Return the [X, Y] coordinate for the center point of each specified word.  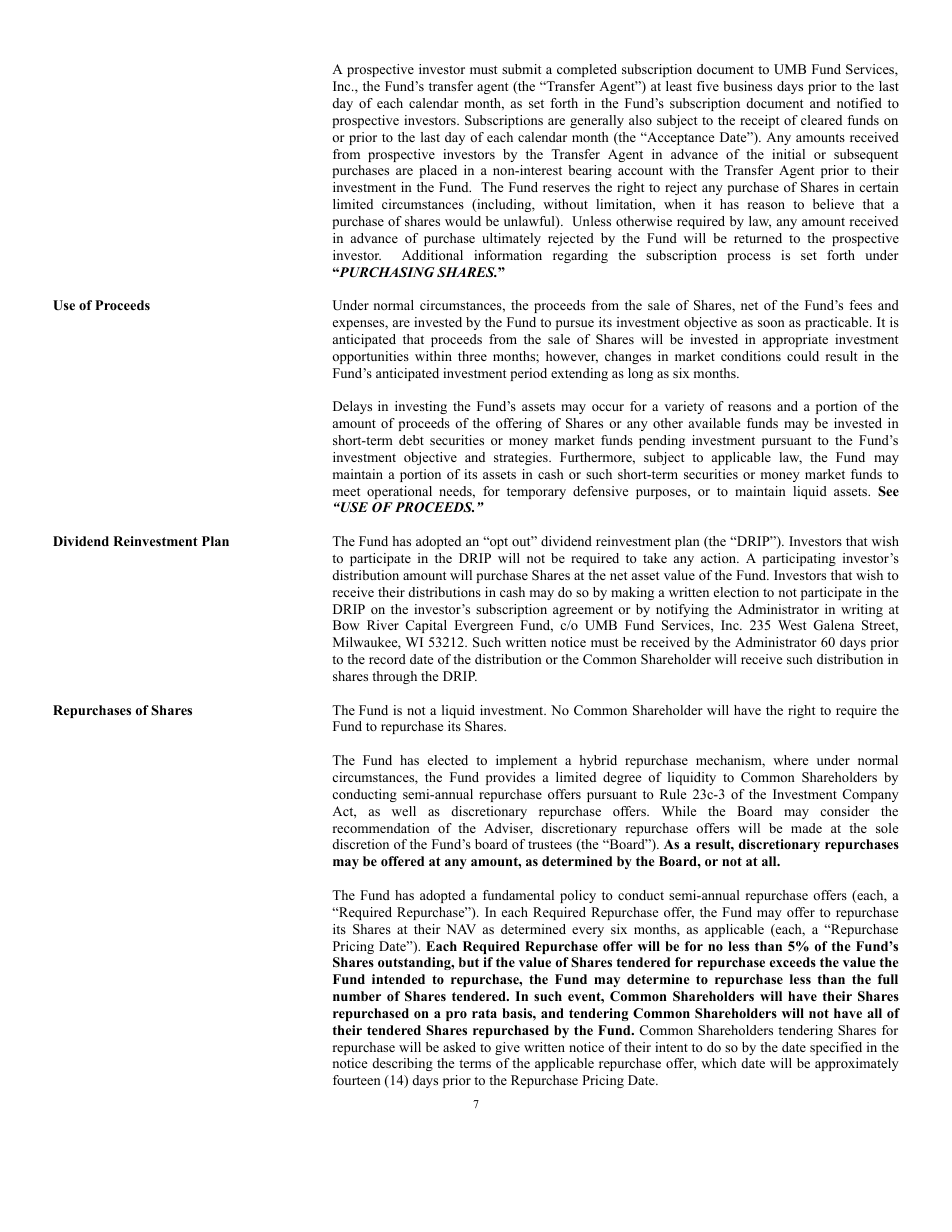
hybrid [598, 761]
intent [671, 1047]
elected [448, 760]
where [790, 760]
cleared [821, 120]
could [803, 356]
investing [421, 407]
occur [608, 407]
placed [438, 171]
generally [597, 121]
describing [403, 1064]
